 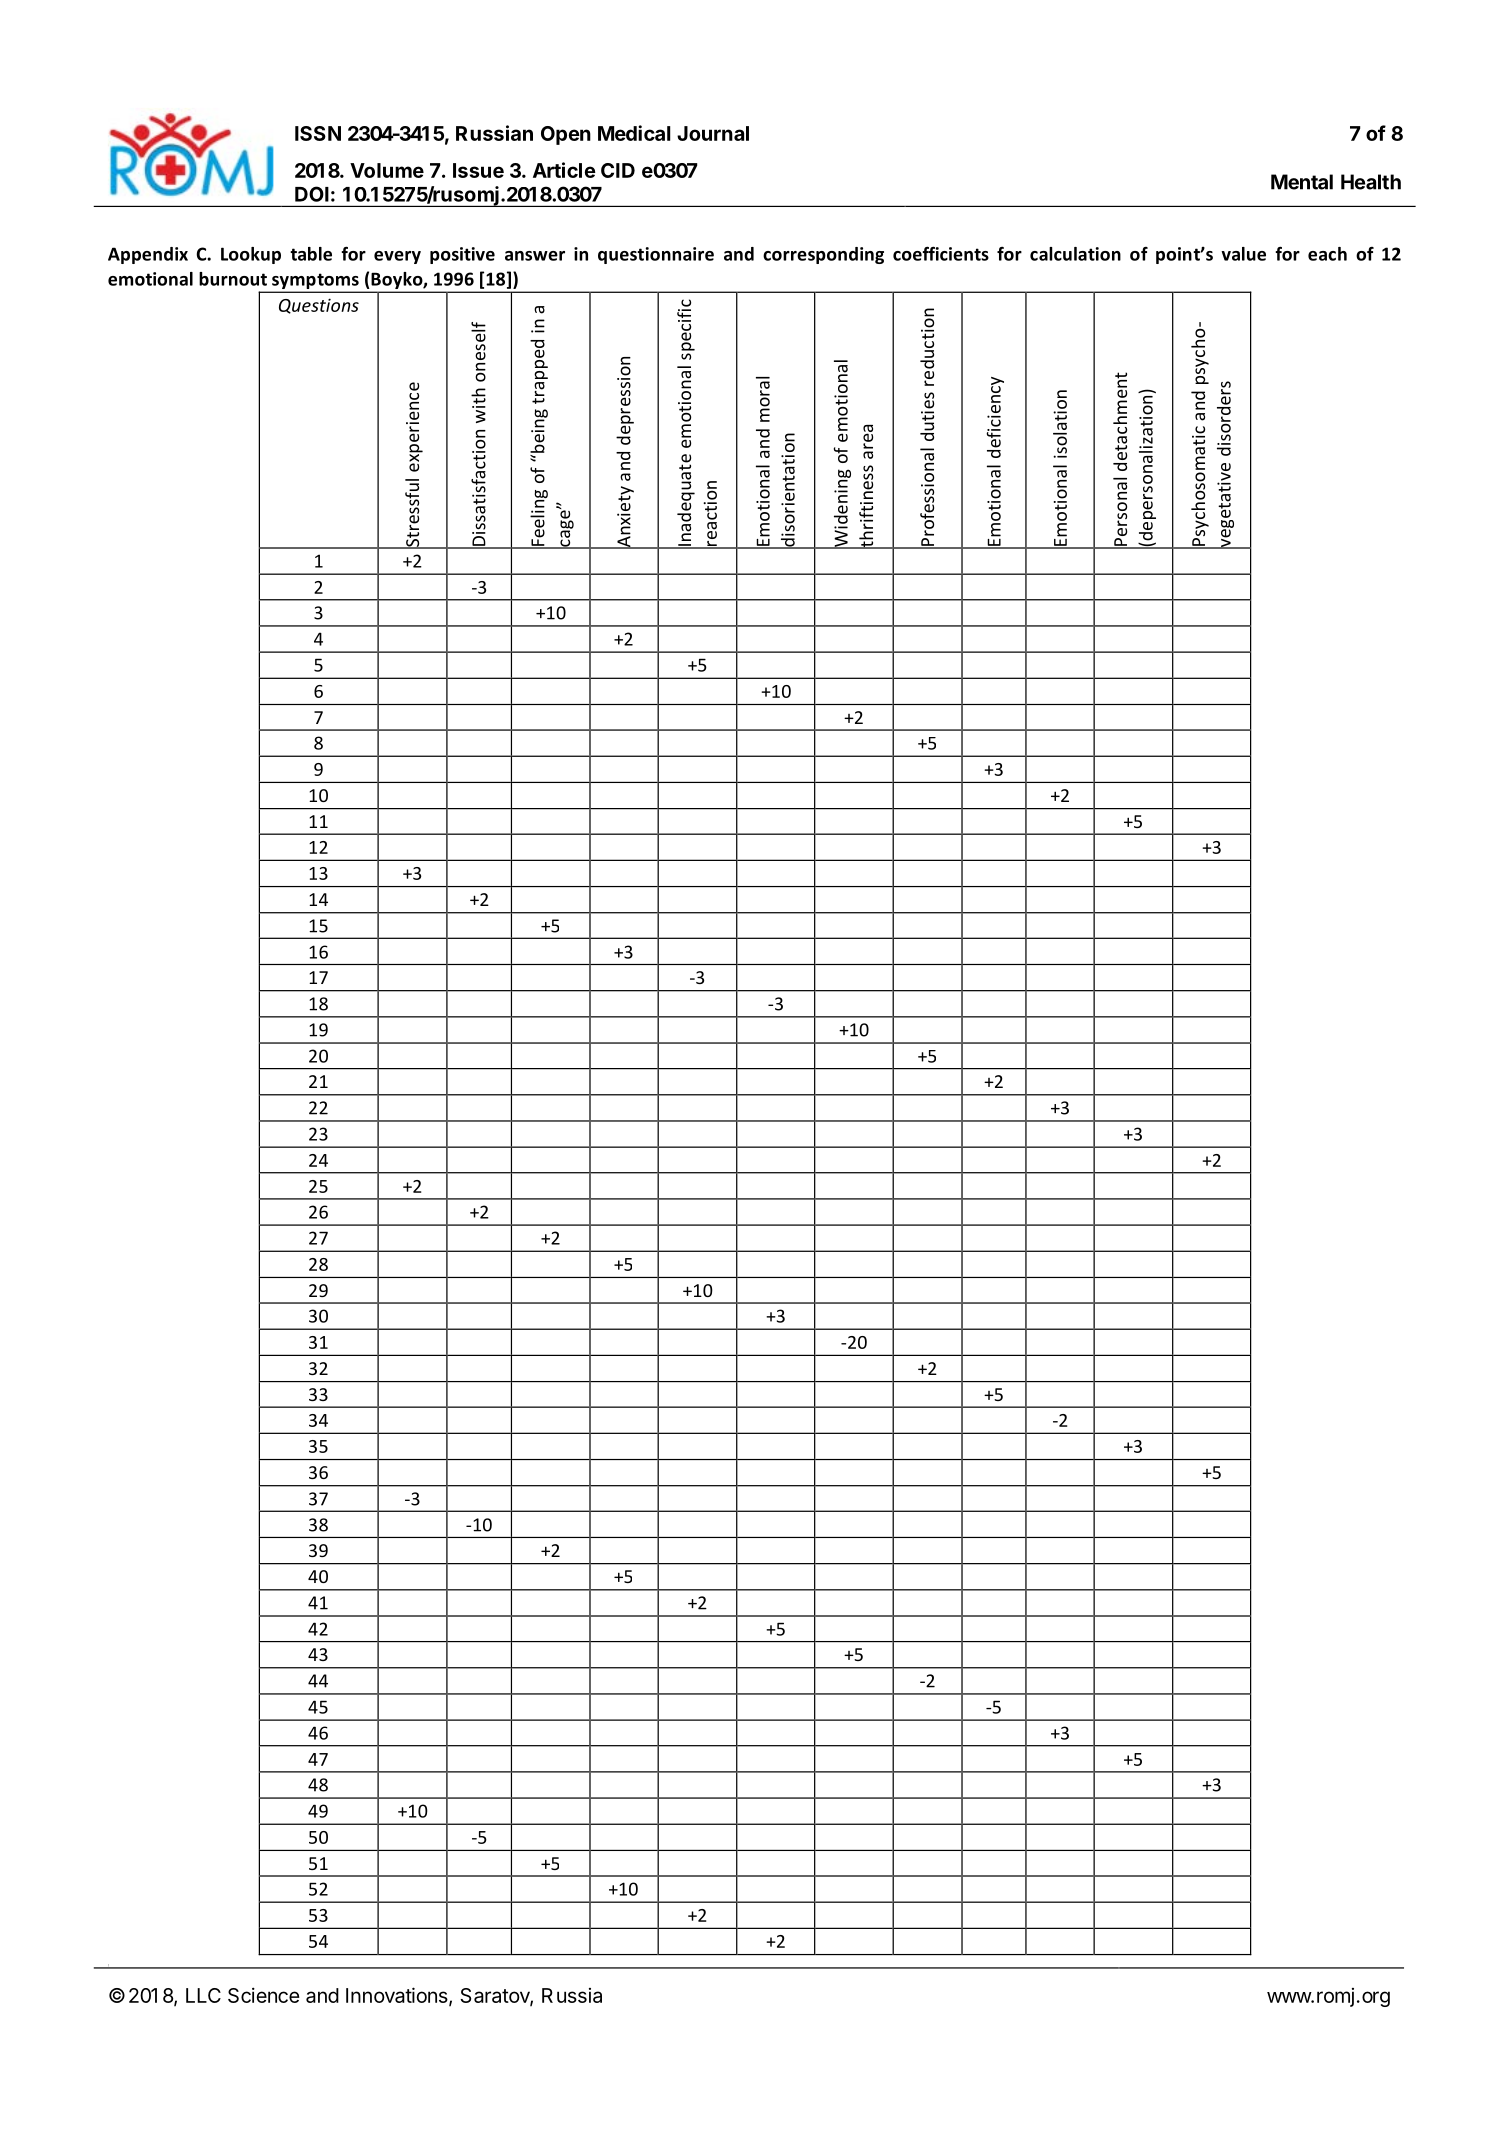 What do you see at coordinates (1302, 182) in the screenshot?
I see `Mental` at bounding box center [1302, 182].
